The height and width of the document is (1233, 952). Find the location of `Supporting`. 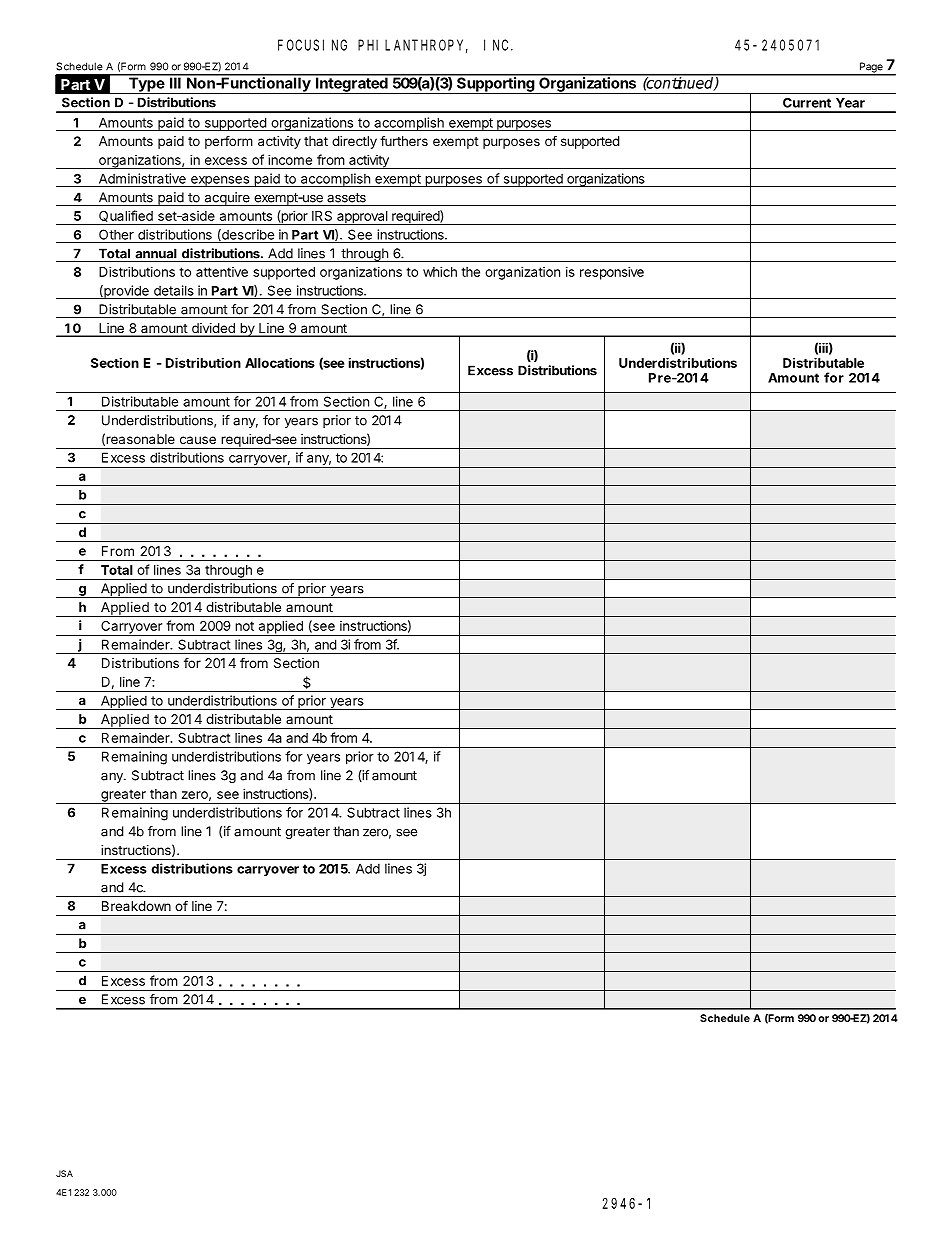

Supporting is located at coordinates (495, 84).
